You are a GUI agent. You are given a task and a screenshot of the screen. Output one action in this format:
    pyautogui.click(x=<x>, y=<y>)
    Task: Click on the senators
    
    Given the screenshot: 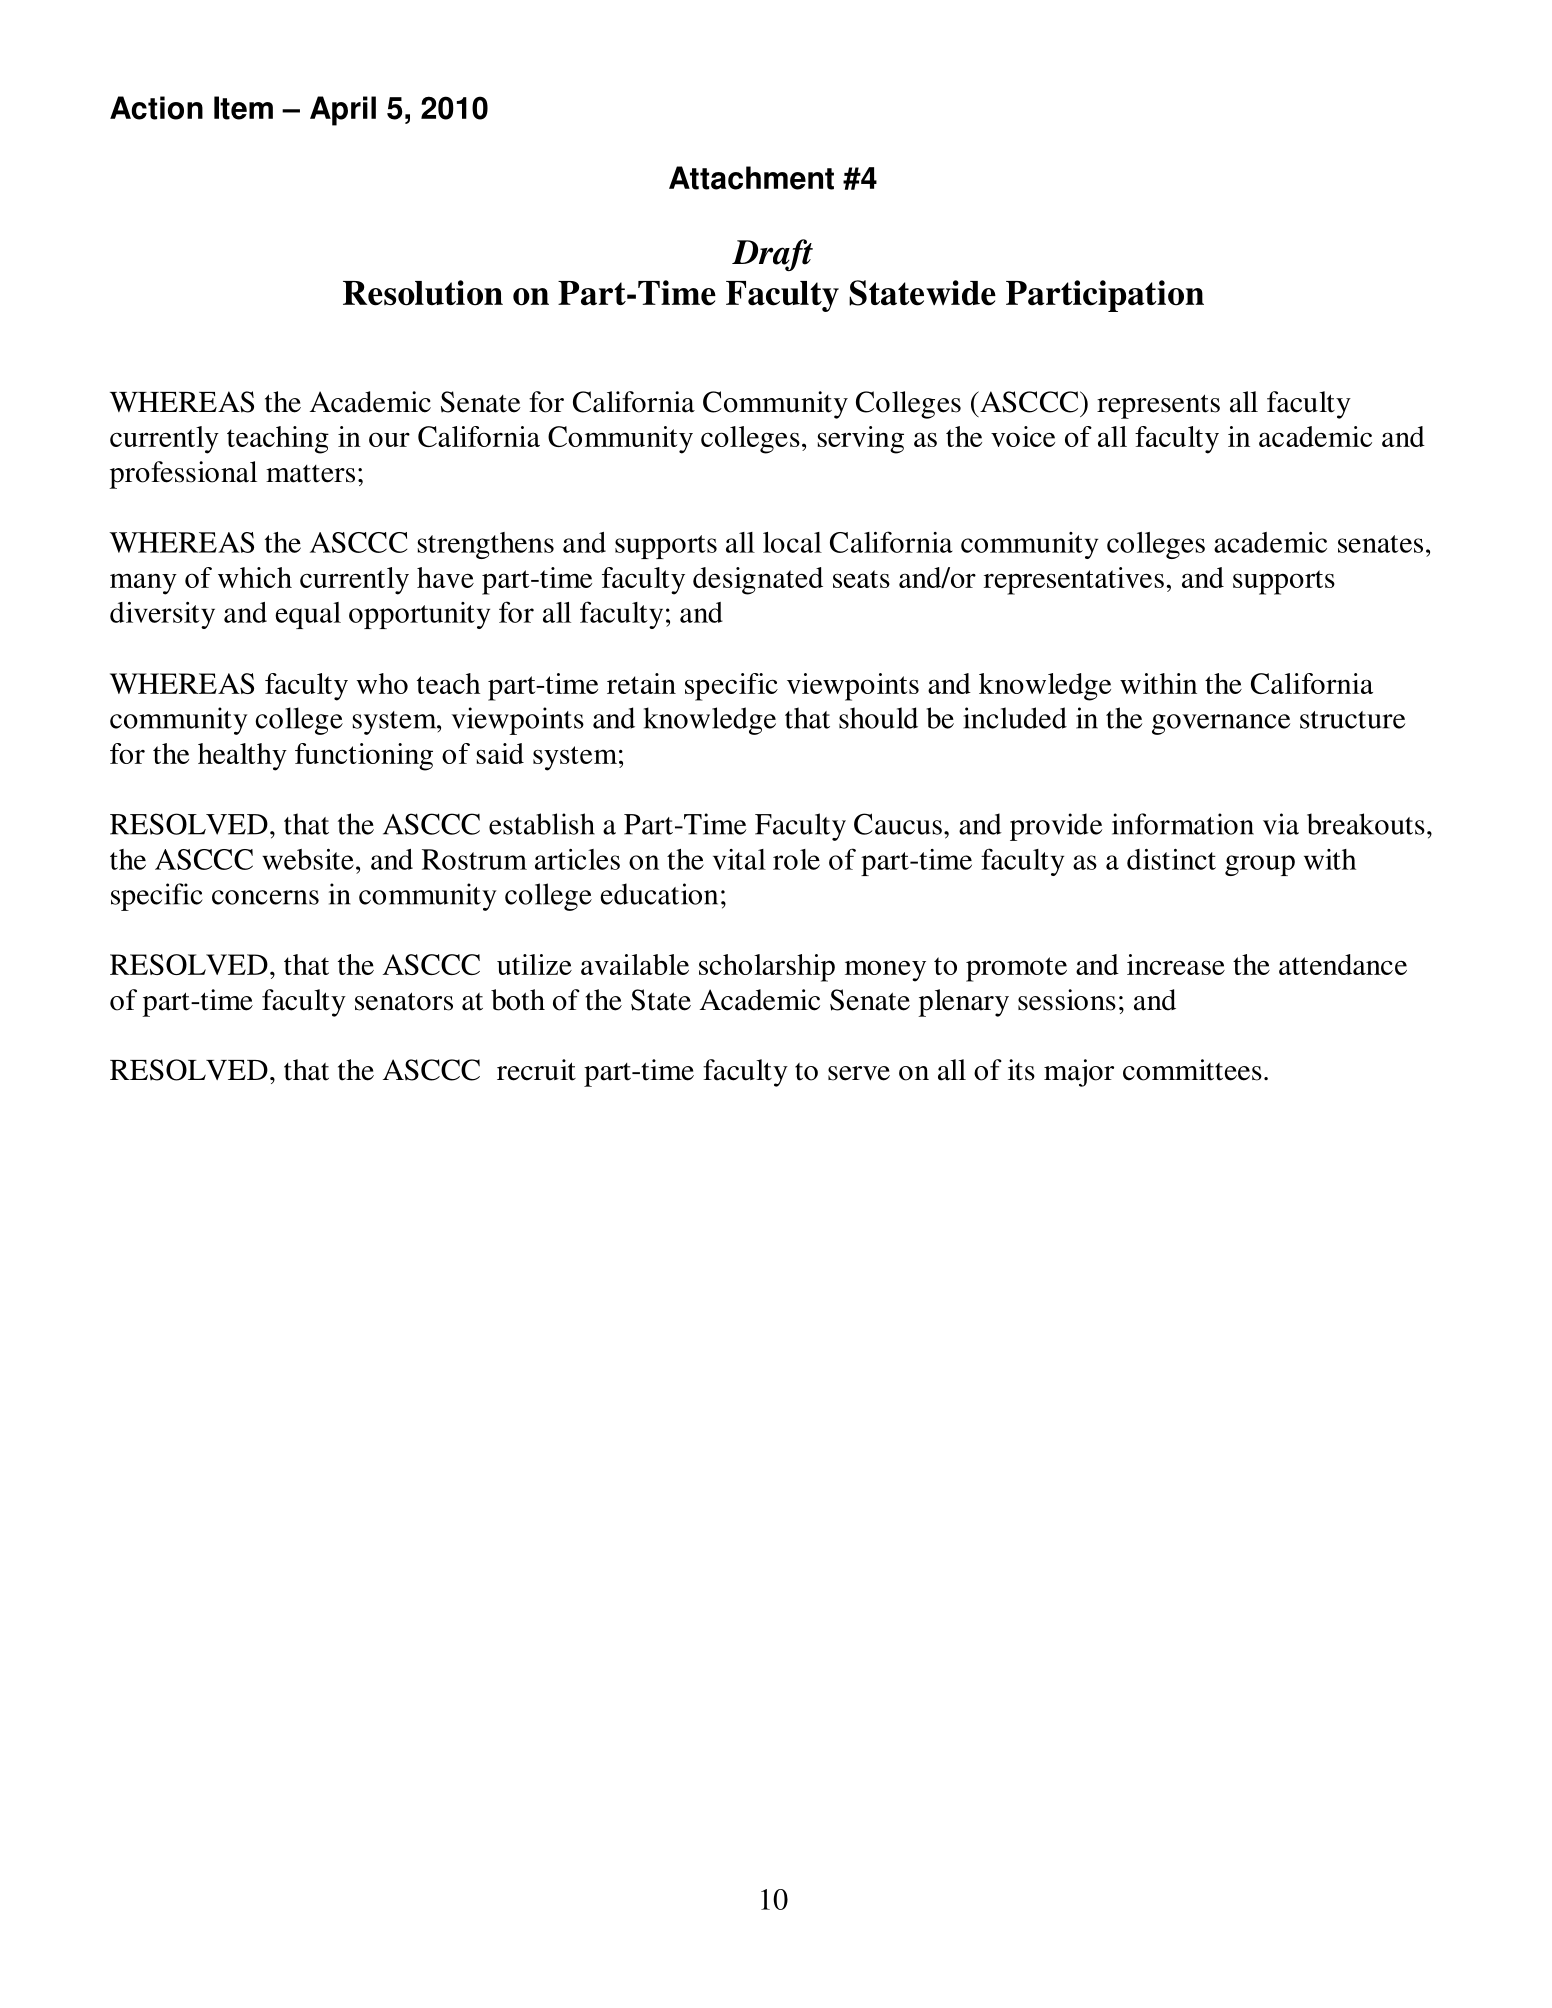 What is the action you would take?
    pyautogui.click(x=404, y=1001)
